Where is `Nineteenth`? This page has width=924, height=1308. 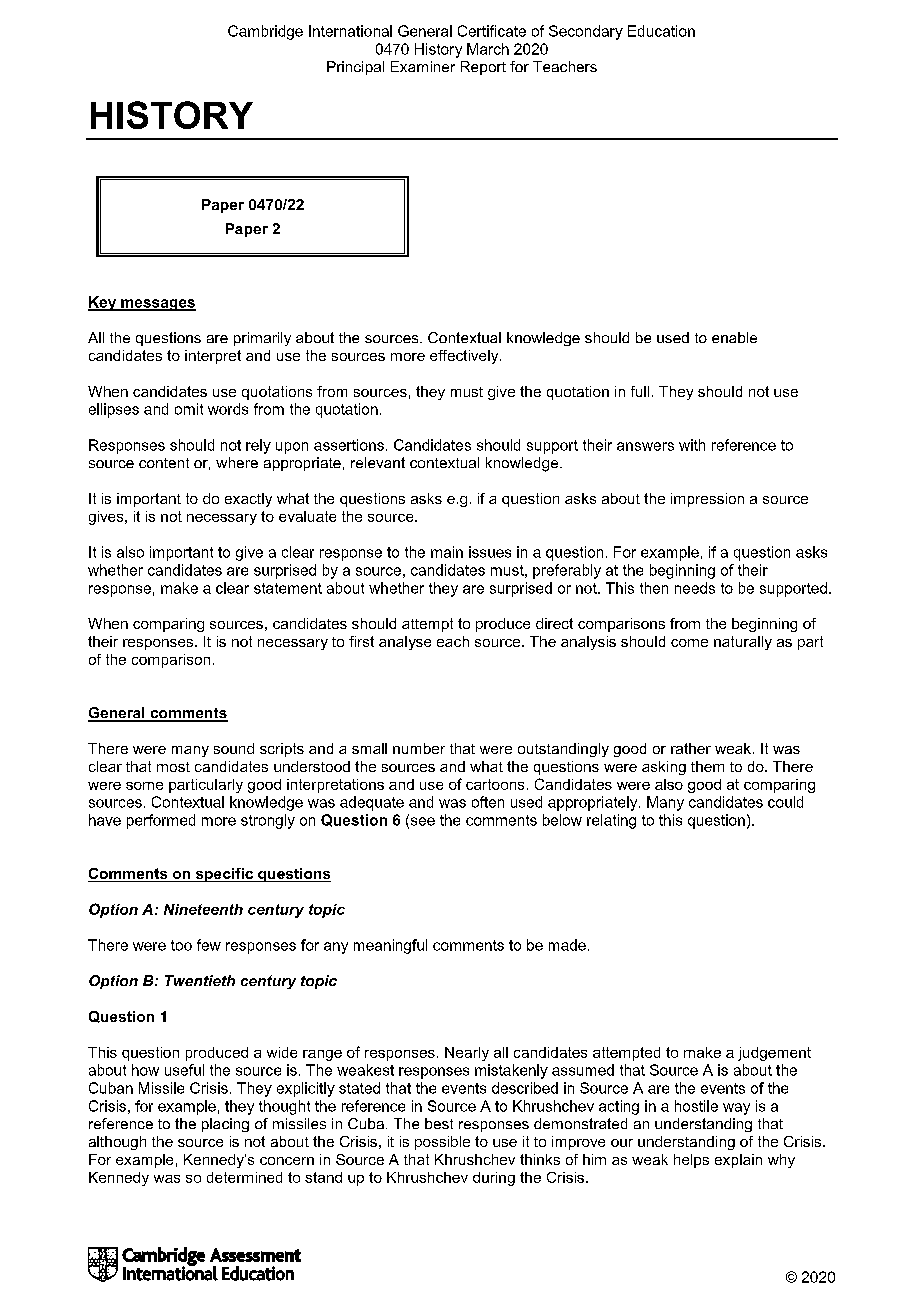
Nineteenth is located at coordinates (203, 909).
